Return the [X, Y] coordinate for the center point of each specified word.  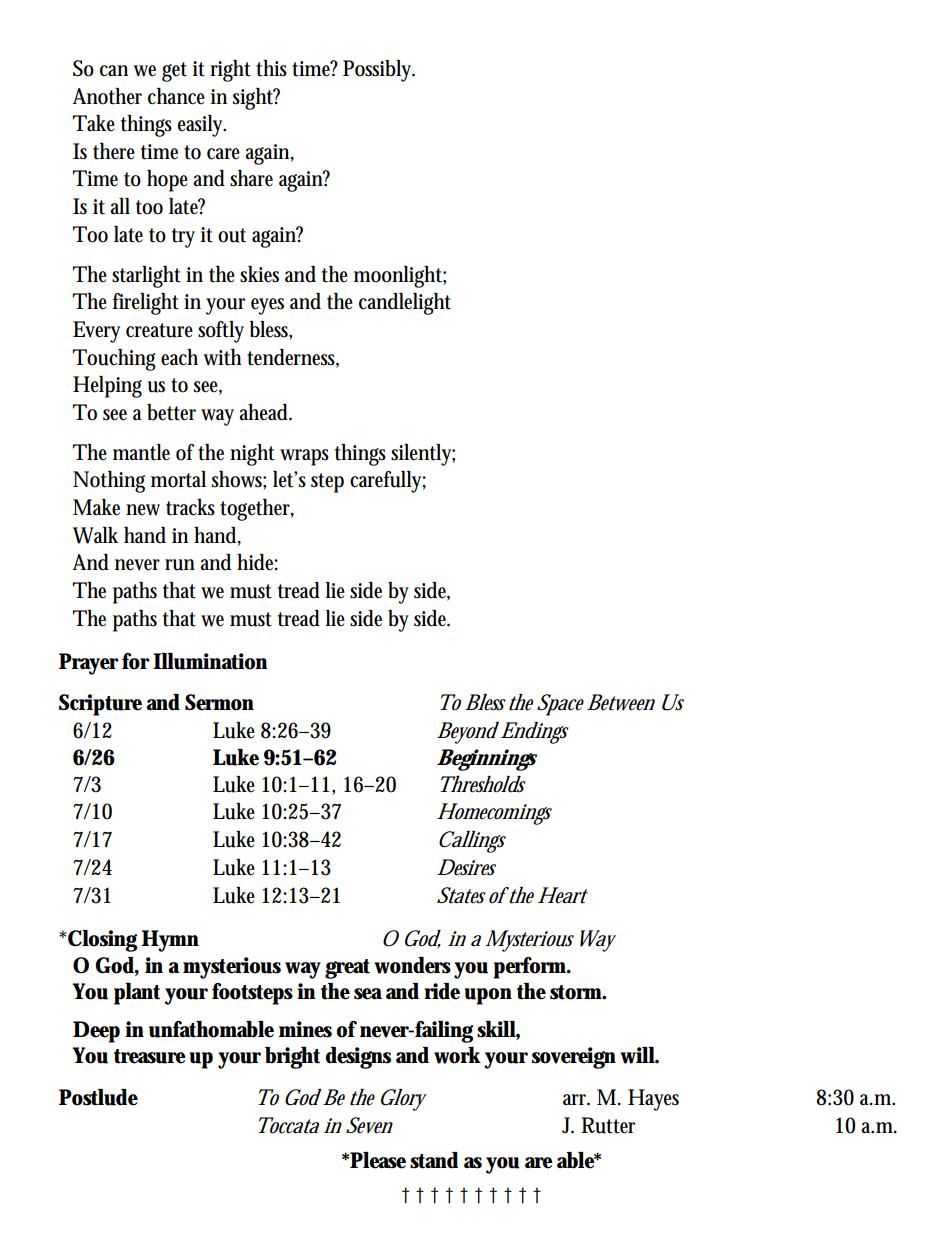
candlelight [405, 304]
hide [257, 562]
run [180, 565]
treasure [150, 1056]
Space [560, 705]
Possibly [379, 71]
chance [176, 96]
